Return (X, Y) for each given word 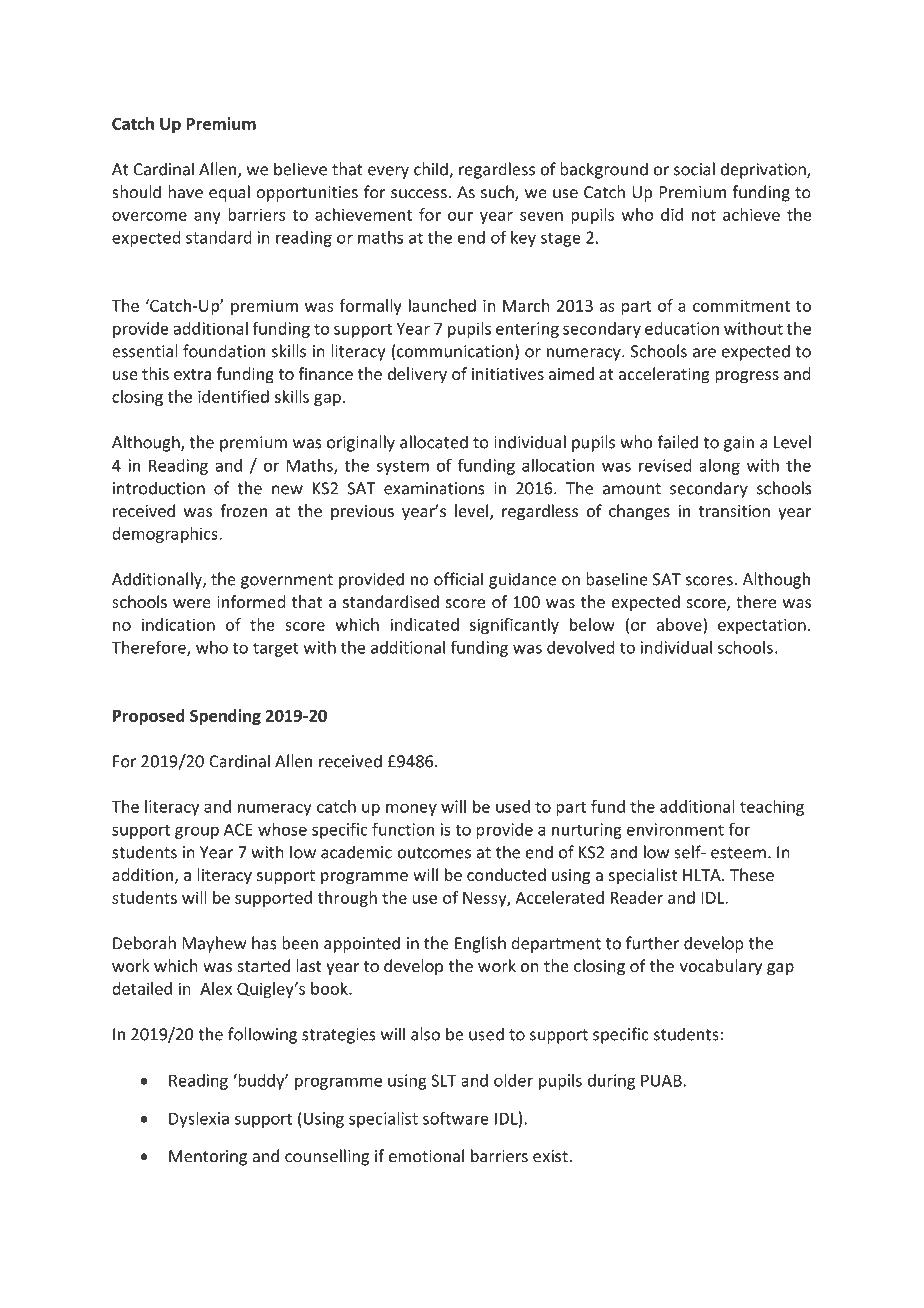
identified (233, 396)
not (704, 215)
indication (178, 624)
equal (229, 193)
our (460, 216)
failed (677, 442)
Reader (637, 897)
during (611, 1082)
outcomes (434, 853)
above (680, 624)
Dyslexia (199, 1120)
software (456, 1118)
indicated (424, 624)
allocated (434, 442)
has (264, 943)
